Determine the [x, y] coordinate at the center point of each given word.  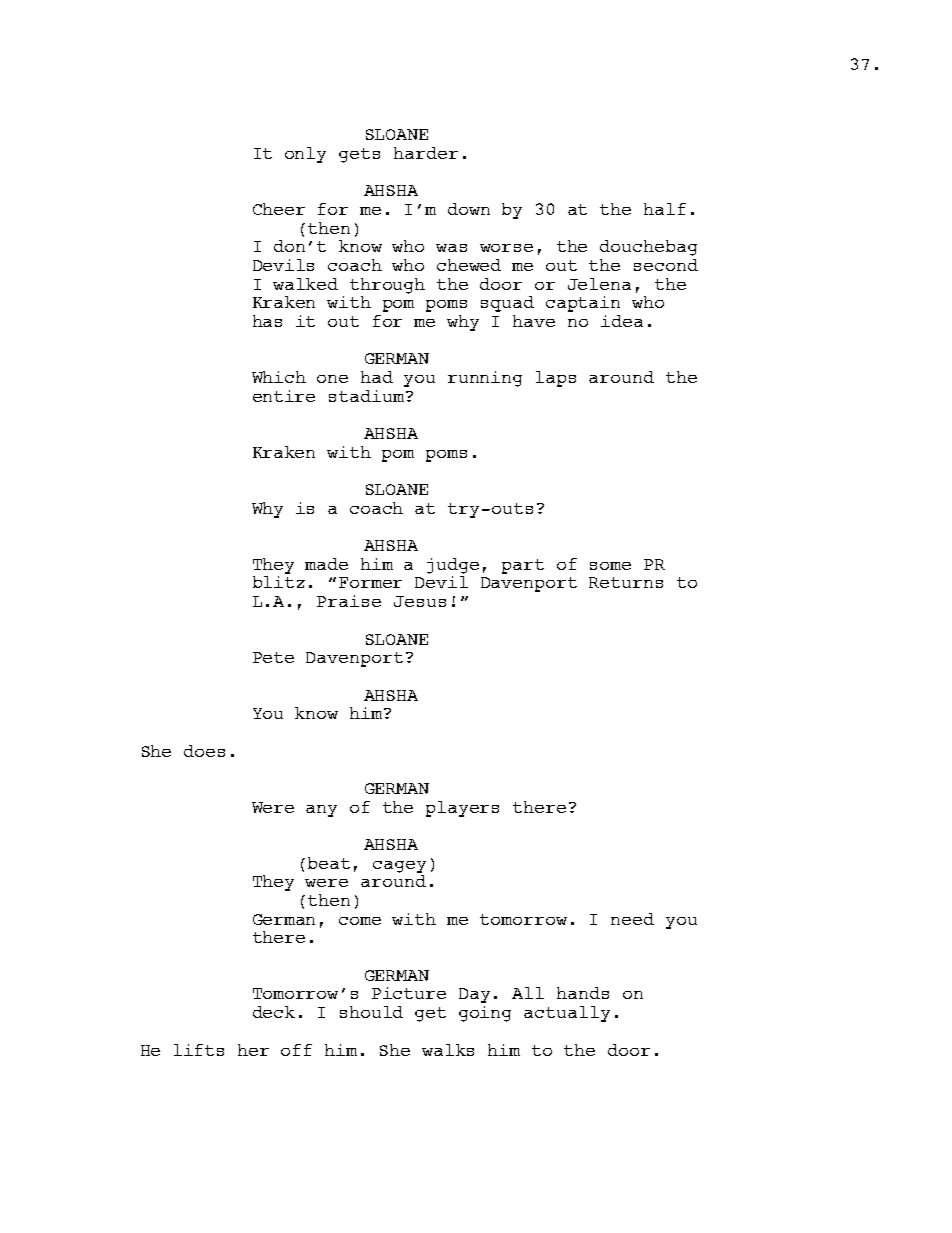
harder [426, 153]
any [321, 811]
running [485, 379]
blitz [279, 580]
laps [556, 379]
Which [279, 377]
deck [274, 1012]
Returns [626, 582]
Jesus [420, 601]
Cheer [279, 209]
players [462, 809]
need [632, 919]
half [665, 209]
